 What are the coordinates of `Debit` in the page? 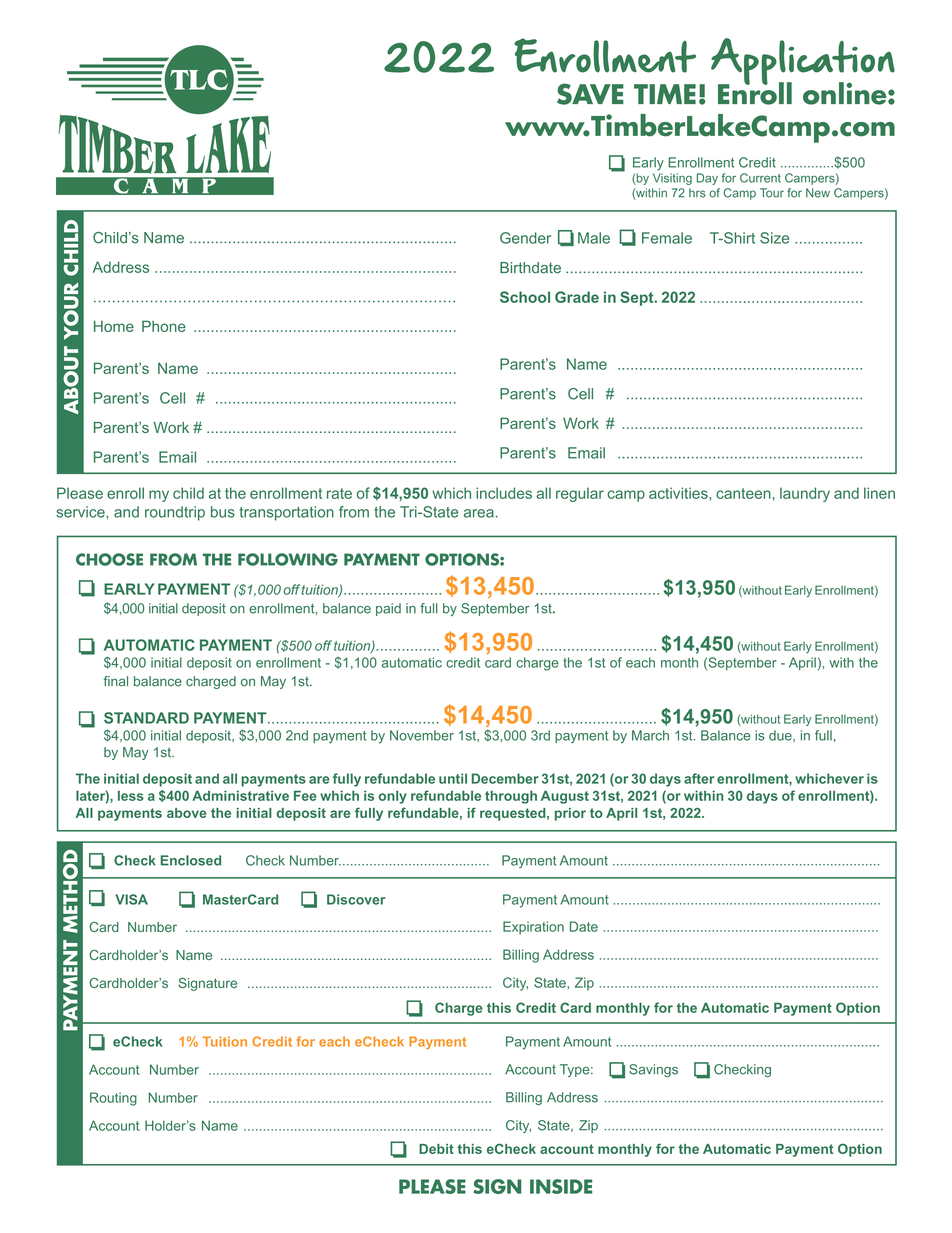 It's located at (436, 1149).
